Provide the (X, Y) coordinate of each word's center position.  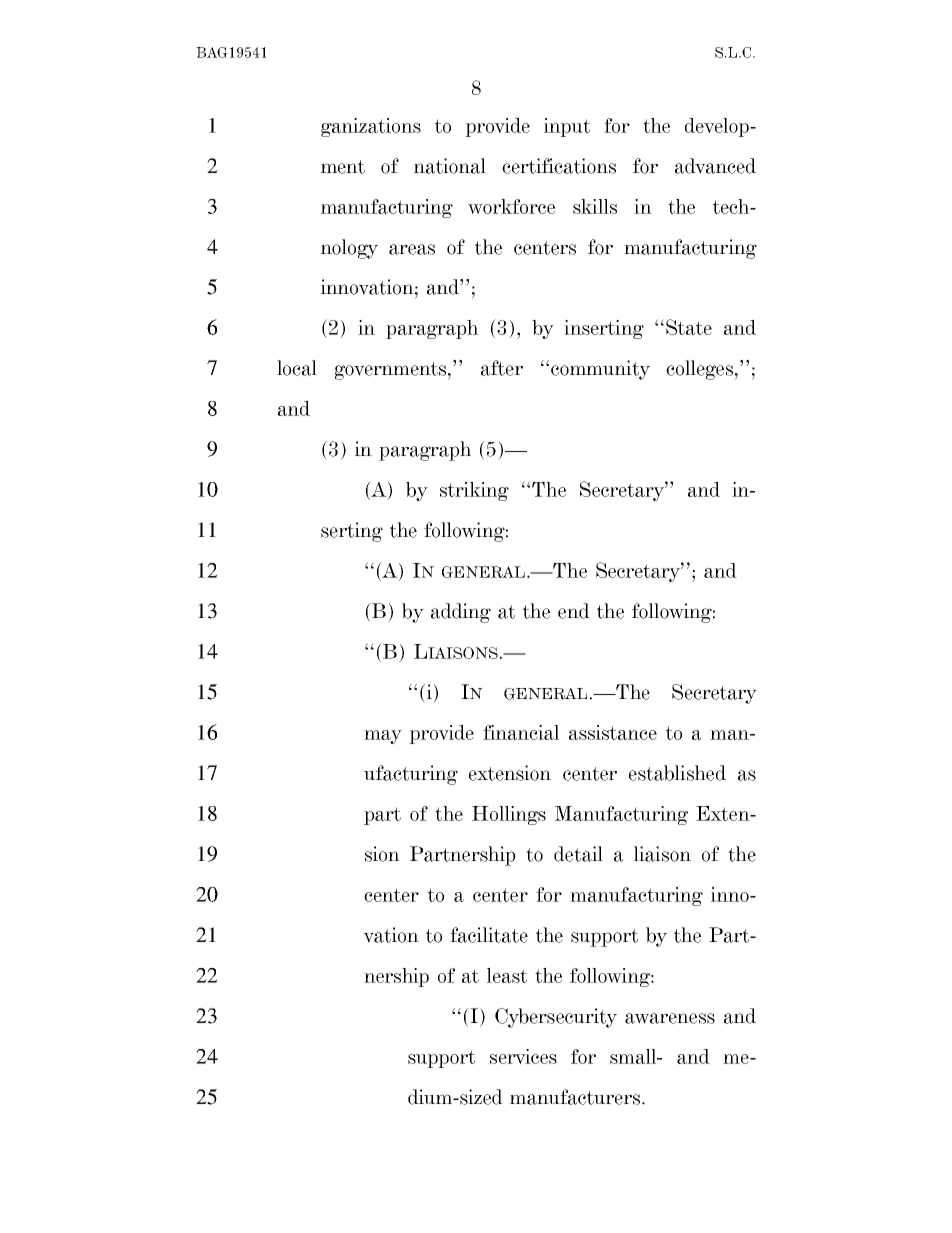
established (677, 773)
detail (578, 854)
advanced (715, 166)
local (297, 368)
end (574, 611)
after (502, 368)
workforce (511, 206)
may (383, 737)
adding (461, 613)
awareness (670, 1018)
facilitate (489, 935)
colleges (699, 370)
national (450, 166)
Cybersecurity (556, 1018)
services (523, 1056)
